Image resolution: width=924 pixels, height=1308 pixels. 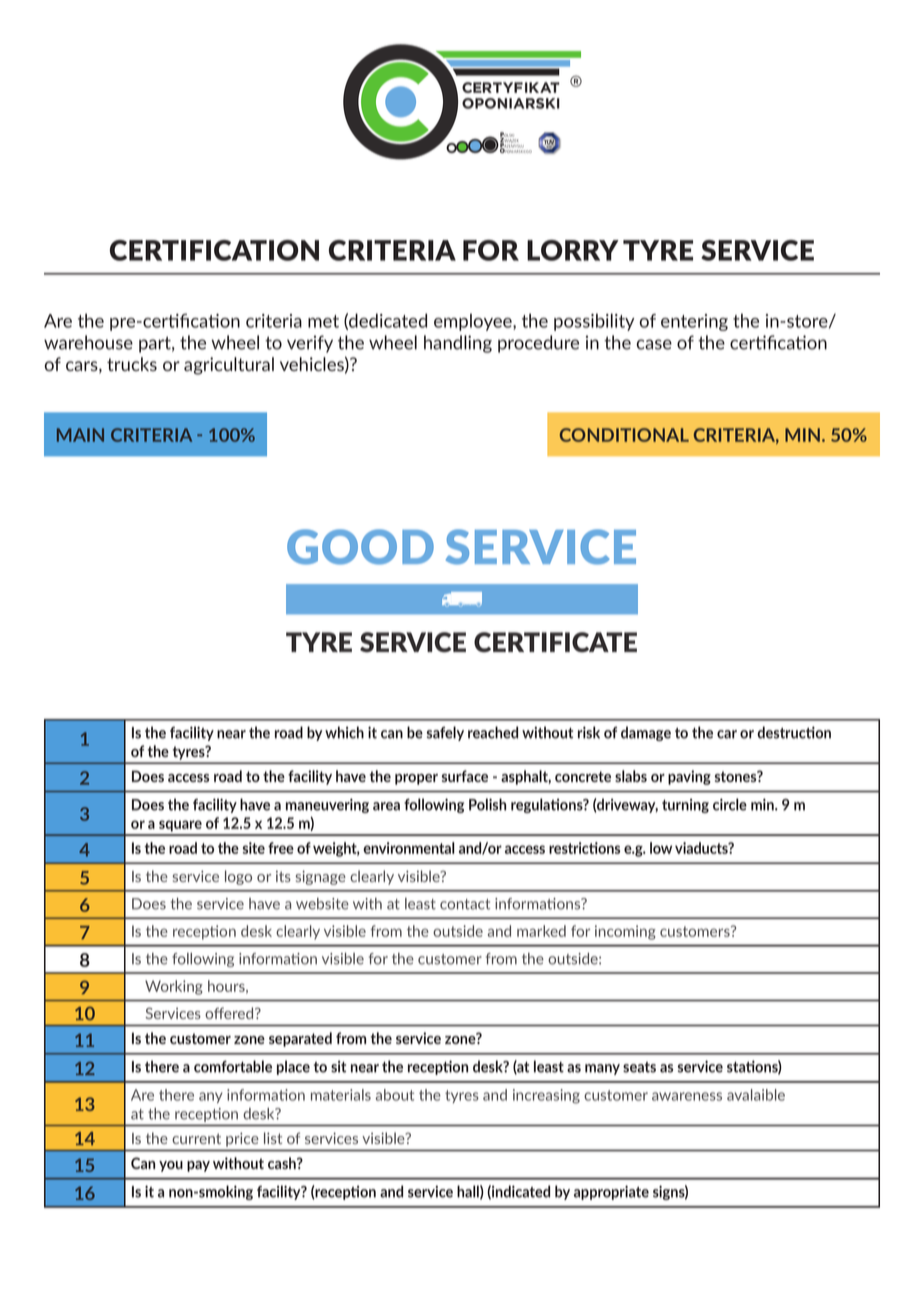 I want to click on turning, so click(x=685, y=806).
